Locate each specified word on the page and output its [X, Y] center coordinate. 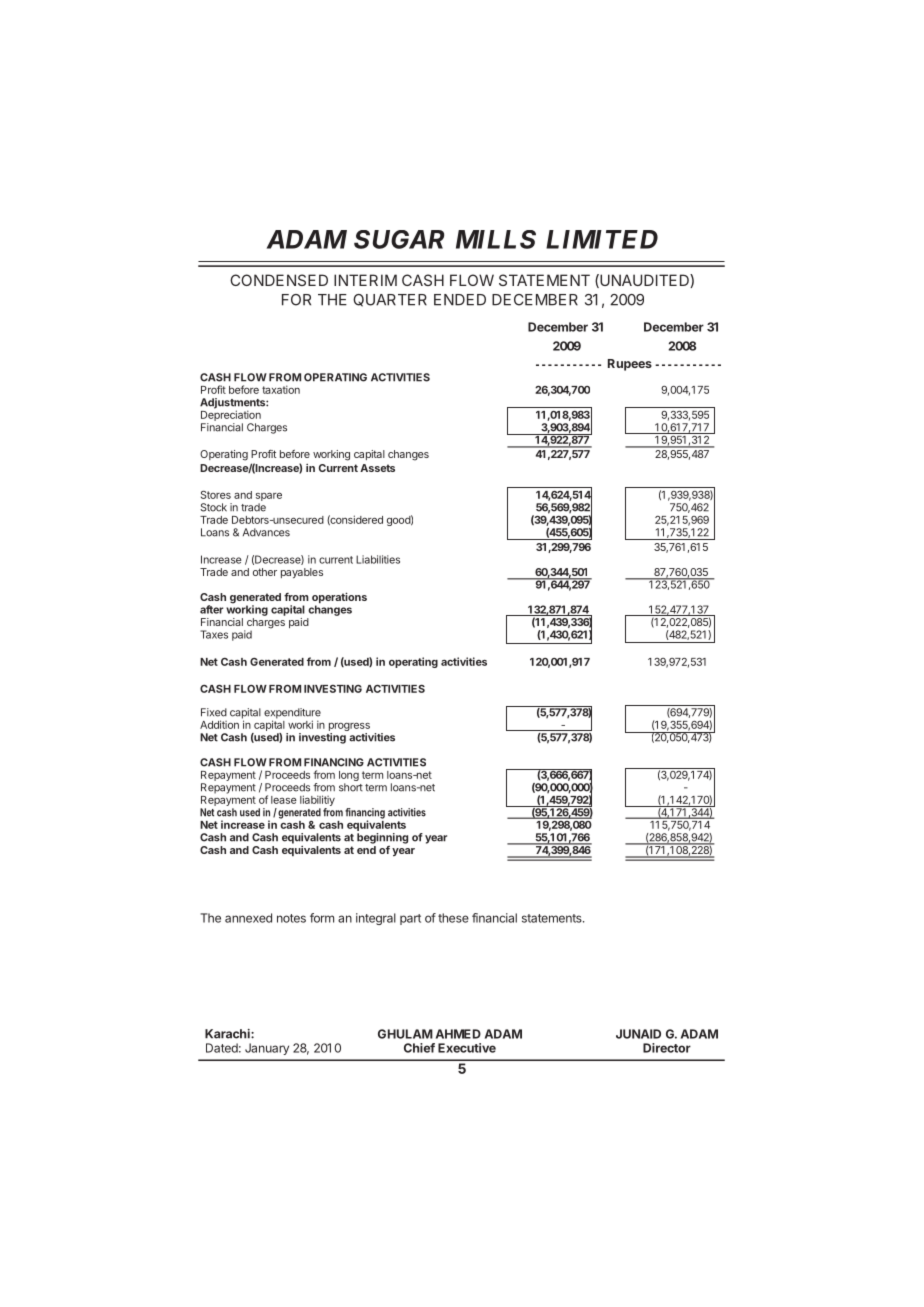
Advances [266, 532]
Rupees [630, 365]
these [453, 918]
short [351, 787]
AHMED [458, 1034]
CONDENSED [279, 280]
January [267, 1049]
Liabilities [378, 559]
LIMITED [602, 239]
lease [284, 800]
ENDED [460, 300]
